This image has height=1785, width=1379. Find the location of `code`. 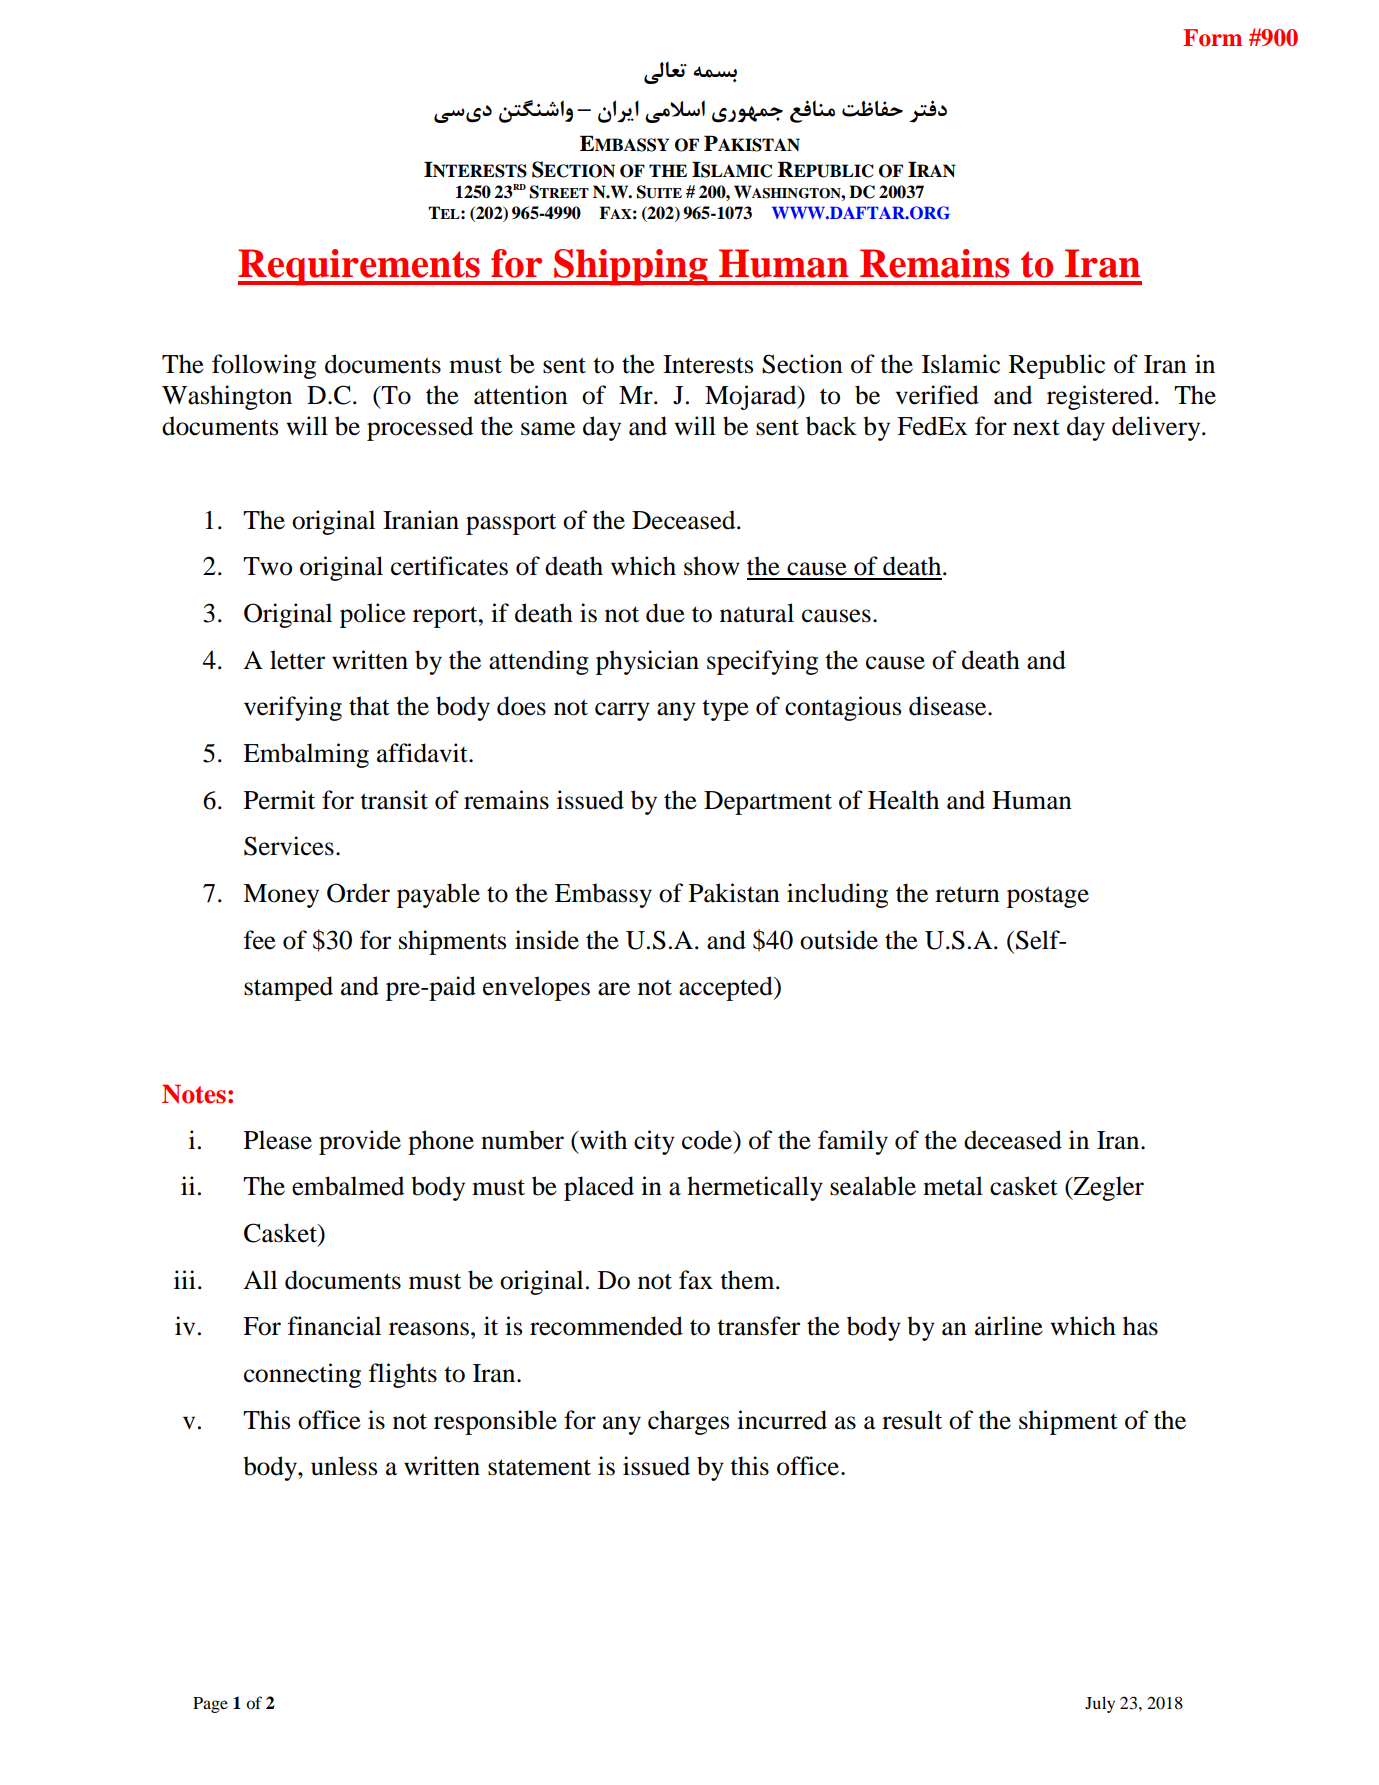

code is located at coordinates (708, 1140).
